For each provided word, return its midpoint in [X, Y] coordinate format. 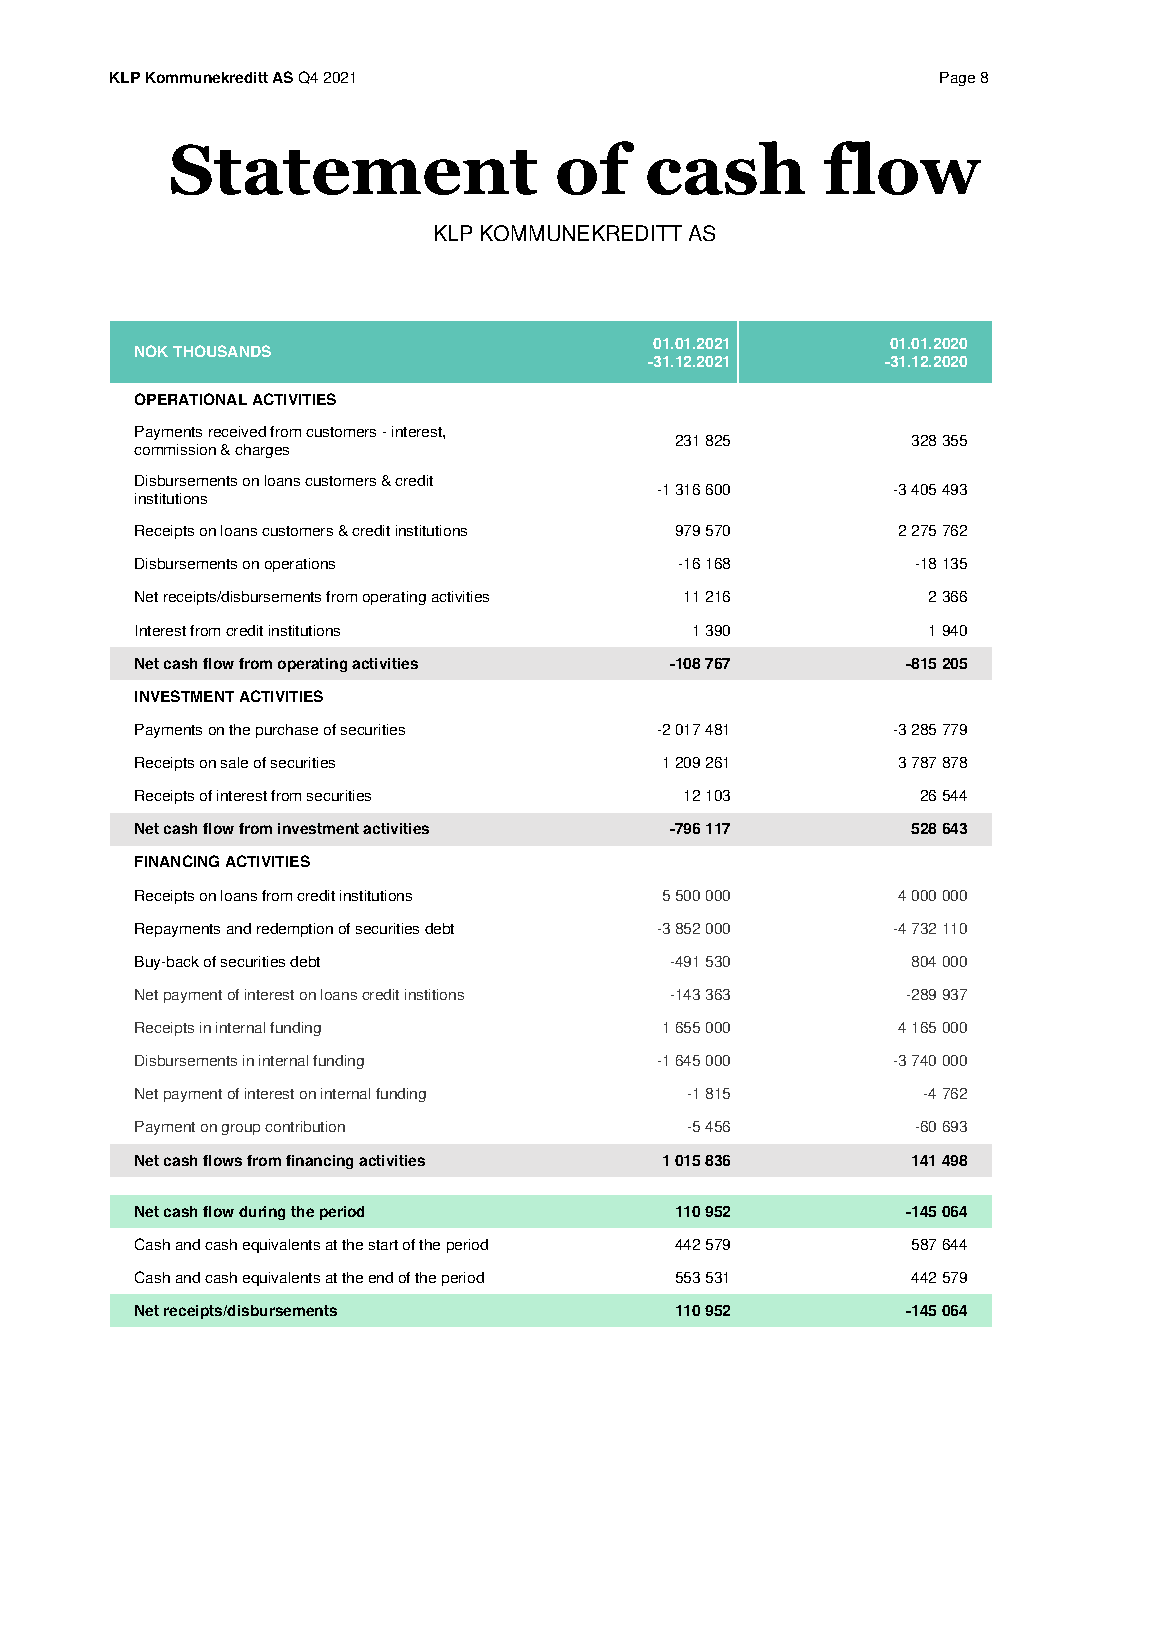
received [237, 431]
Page [957, 79]
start [383, 1245]
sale [234, 762]
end [381, 1277]
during [262, 1213]
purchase [287, 731]
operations [300, 565]
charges [262, 451]
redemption [295, 930]
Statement [354, 169]
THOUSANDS [222, 351]
